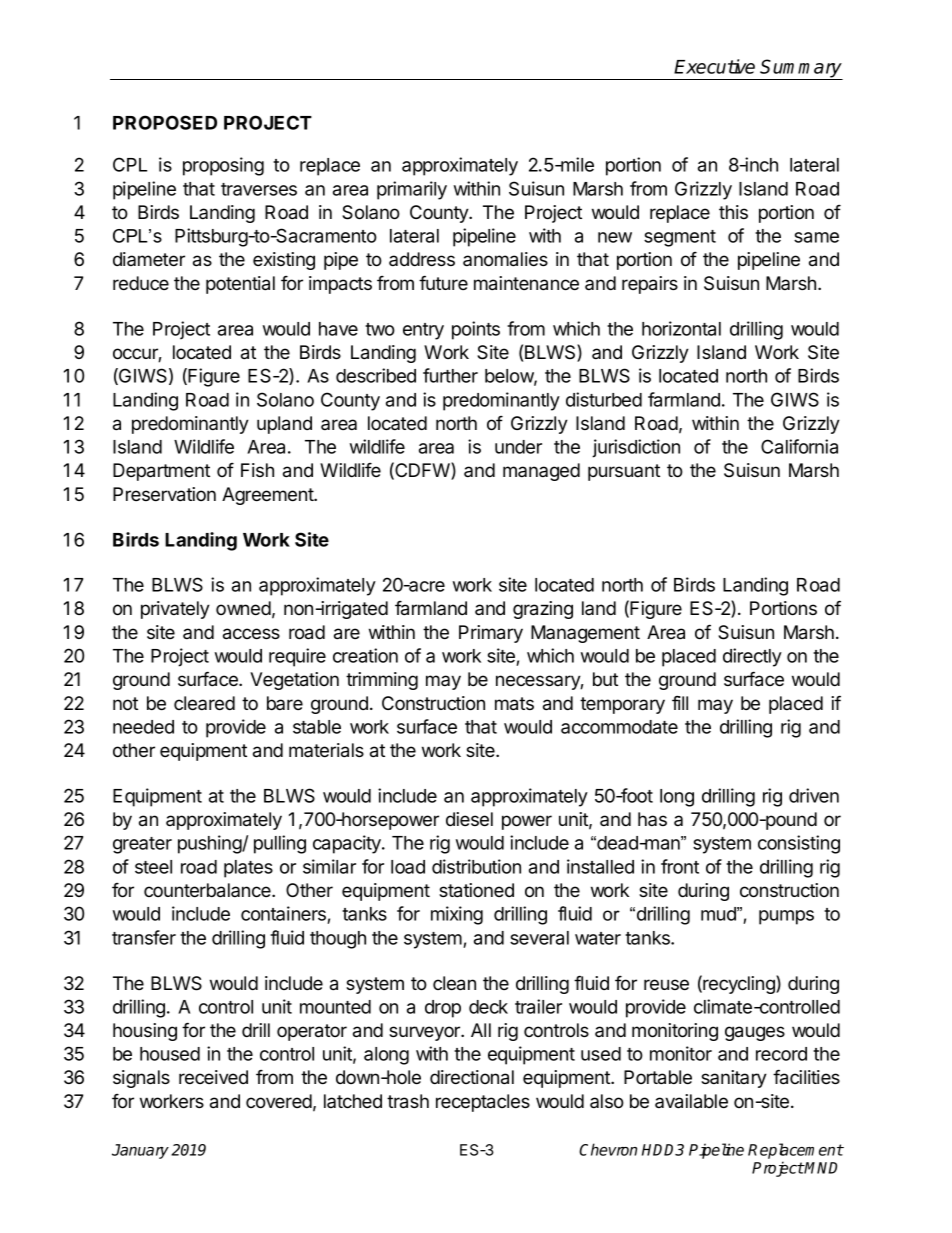  I want to click on primarily, so click(412, 190).
